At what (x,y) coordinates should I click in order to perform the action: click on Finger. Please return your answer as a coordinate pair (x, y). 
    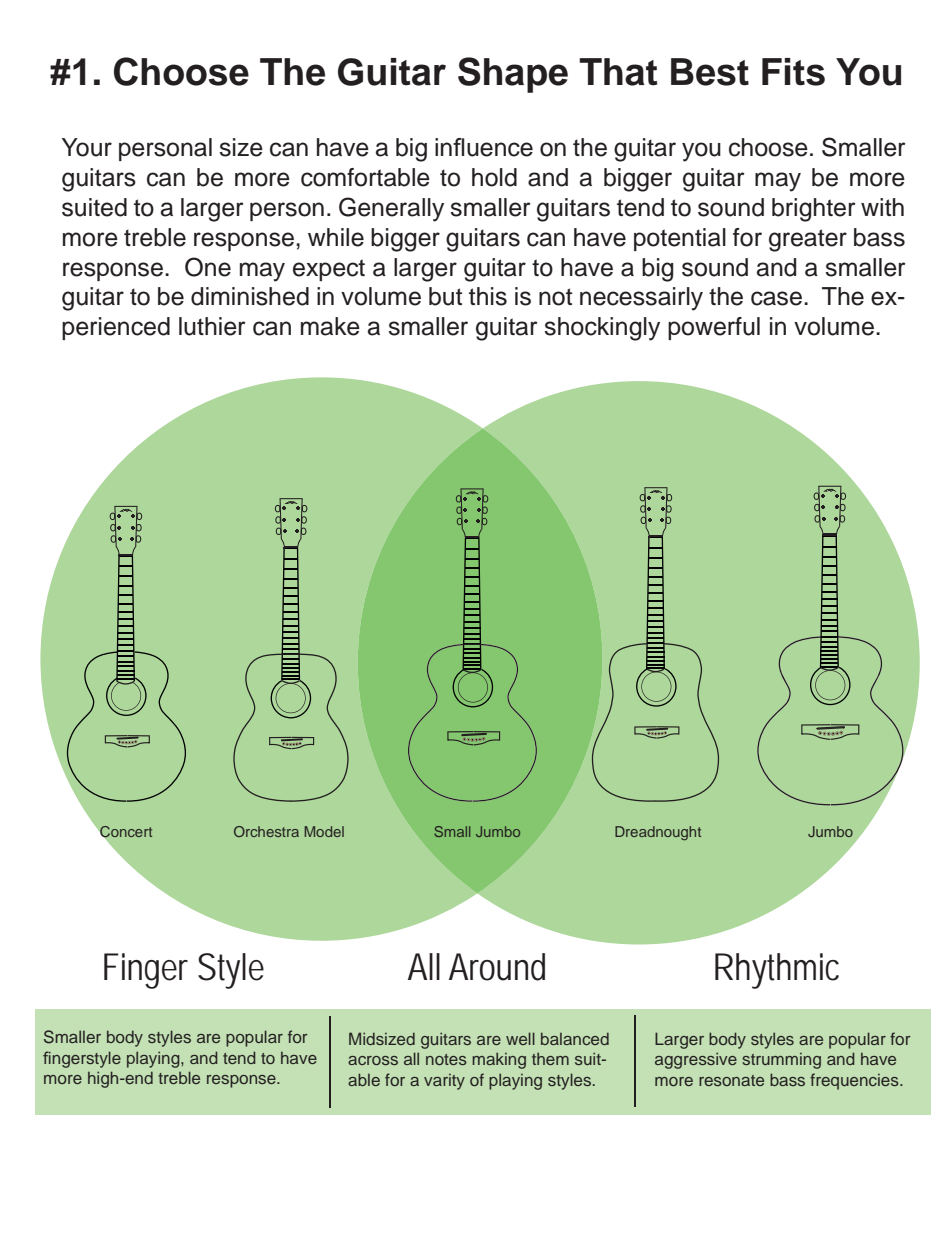
    Looking at the image, I should click on (146, 971).
